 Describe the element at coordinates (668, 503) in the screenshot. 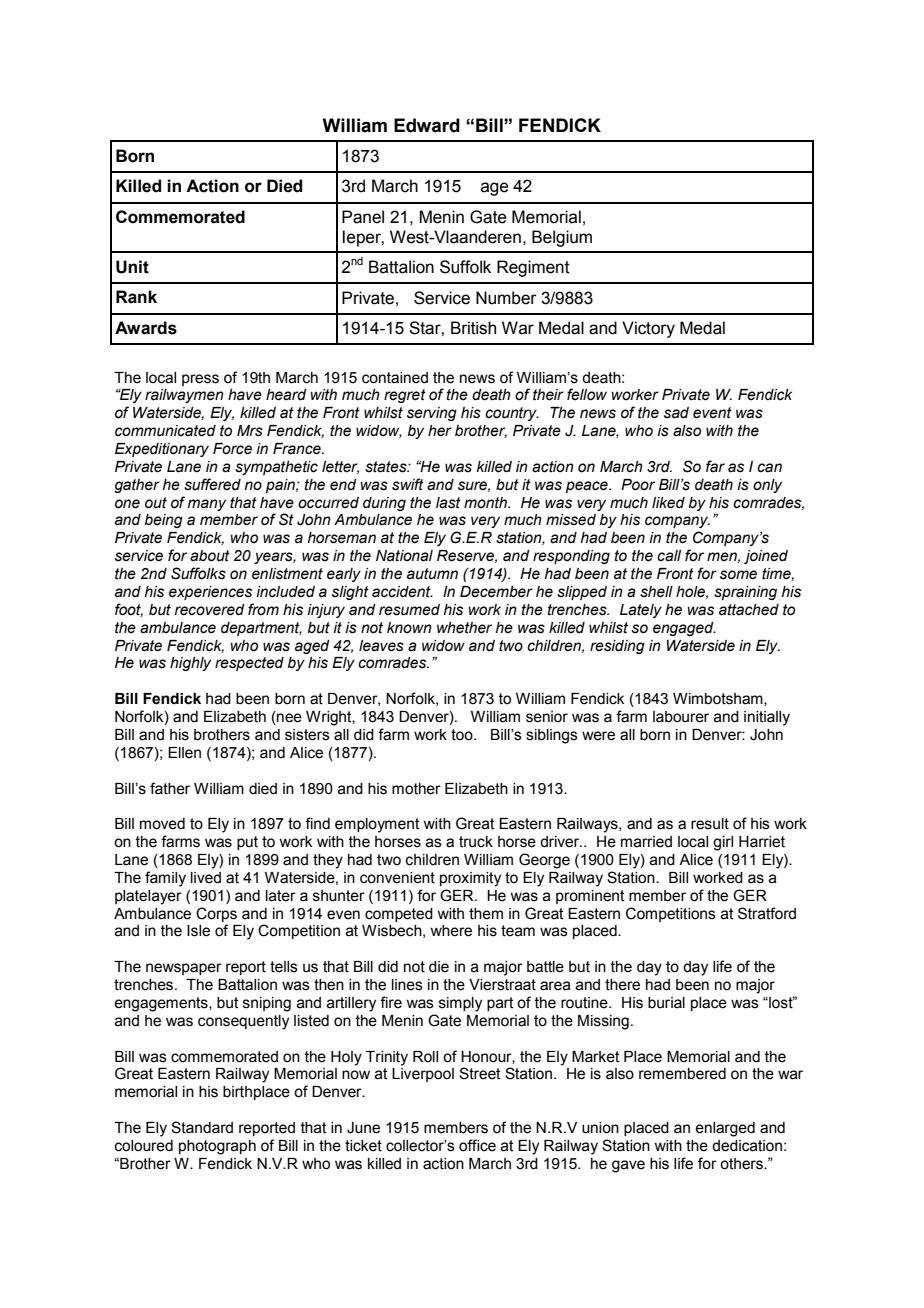

I see `liked` at that location.
